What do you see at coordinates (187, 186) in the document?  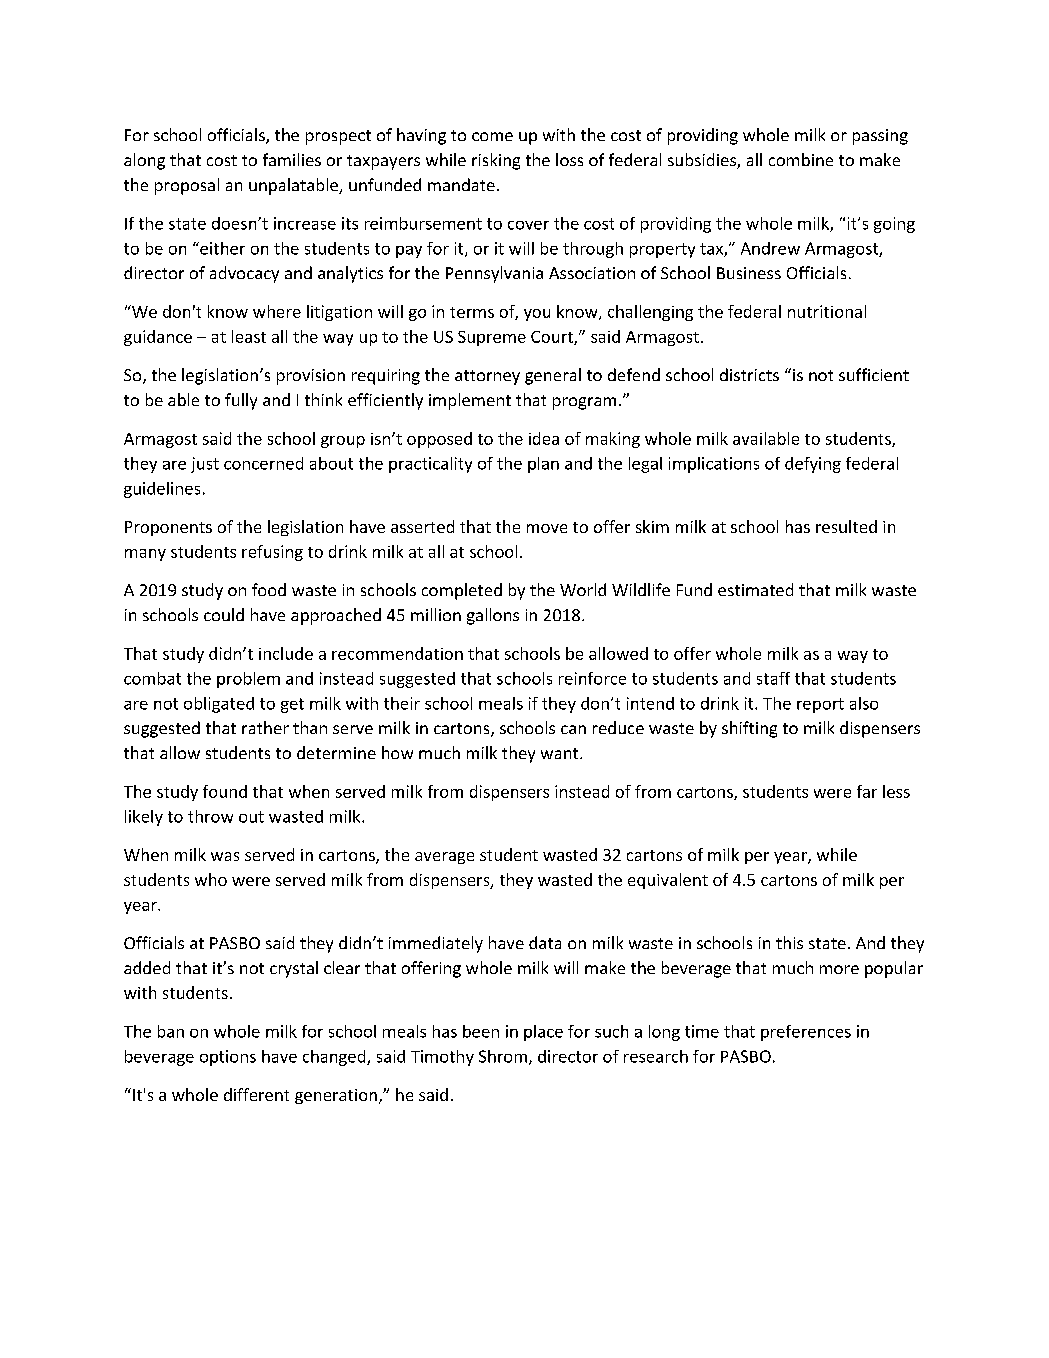 I see `proposal` at bounding box center [187, 186].
